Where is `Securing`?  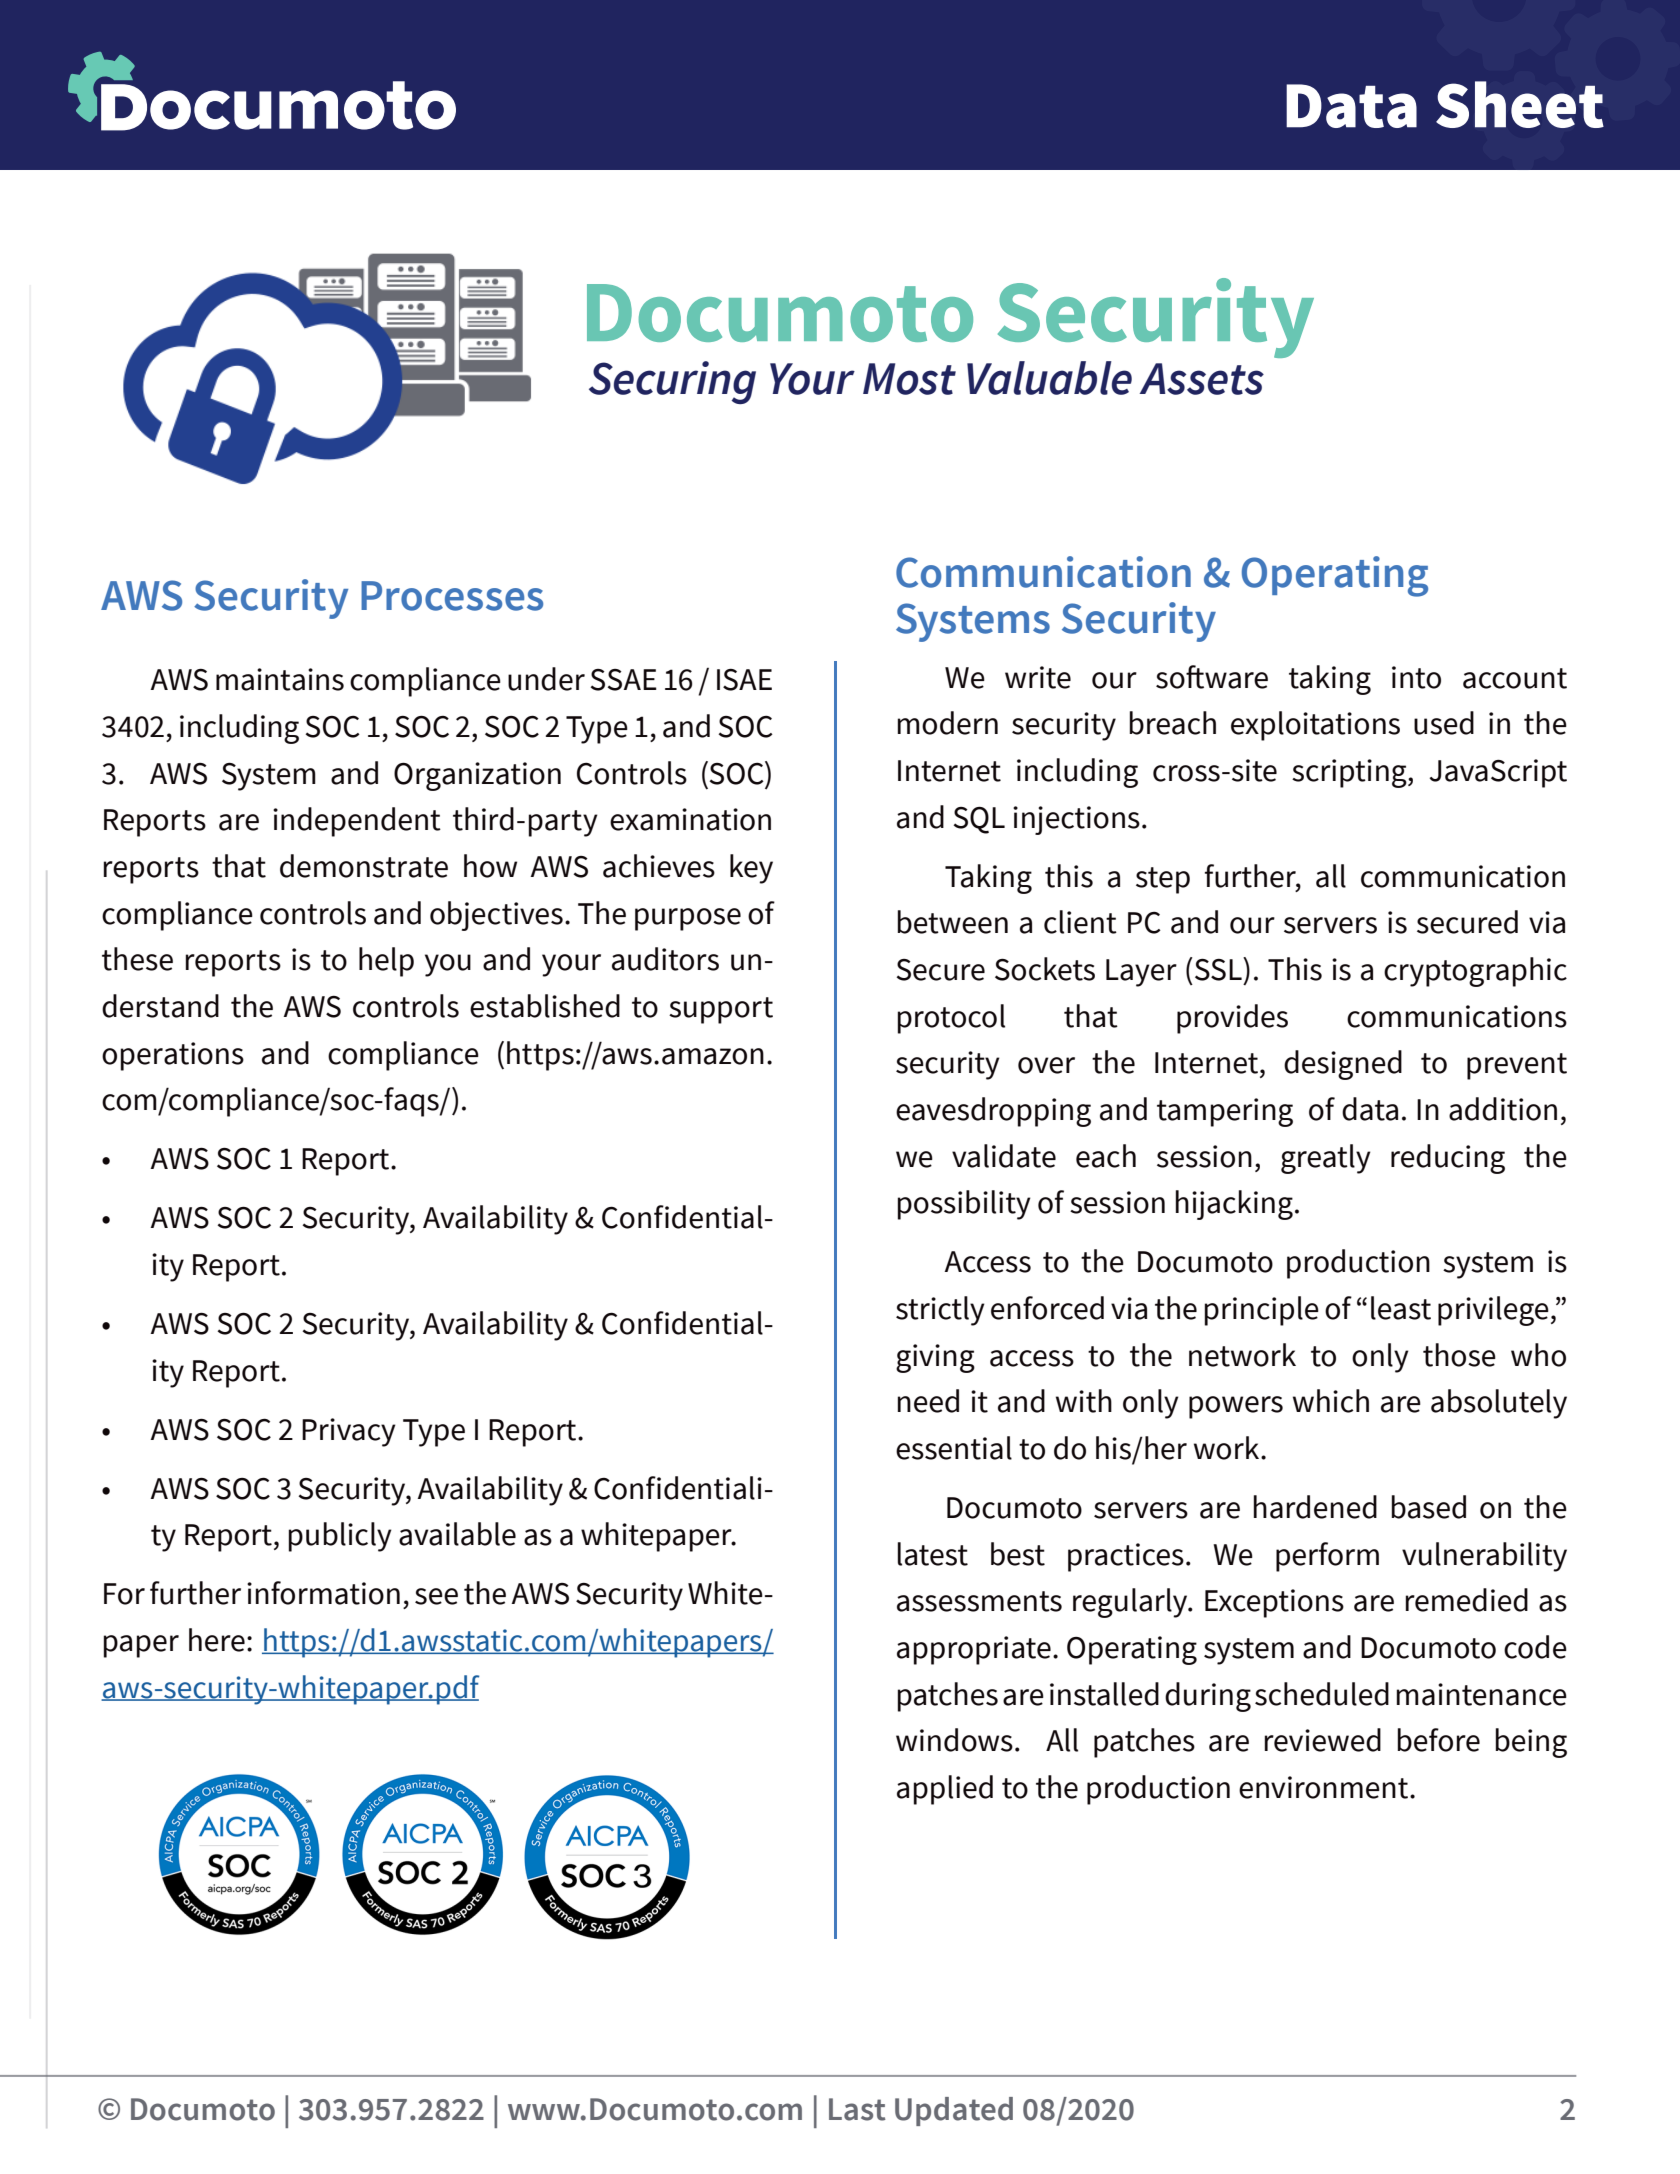
Securing is located at coordinates (672, 382).
